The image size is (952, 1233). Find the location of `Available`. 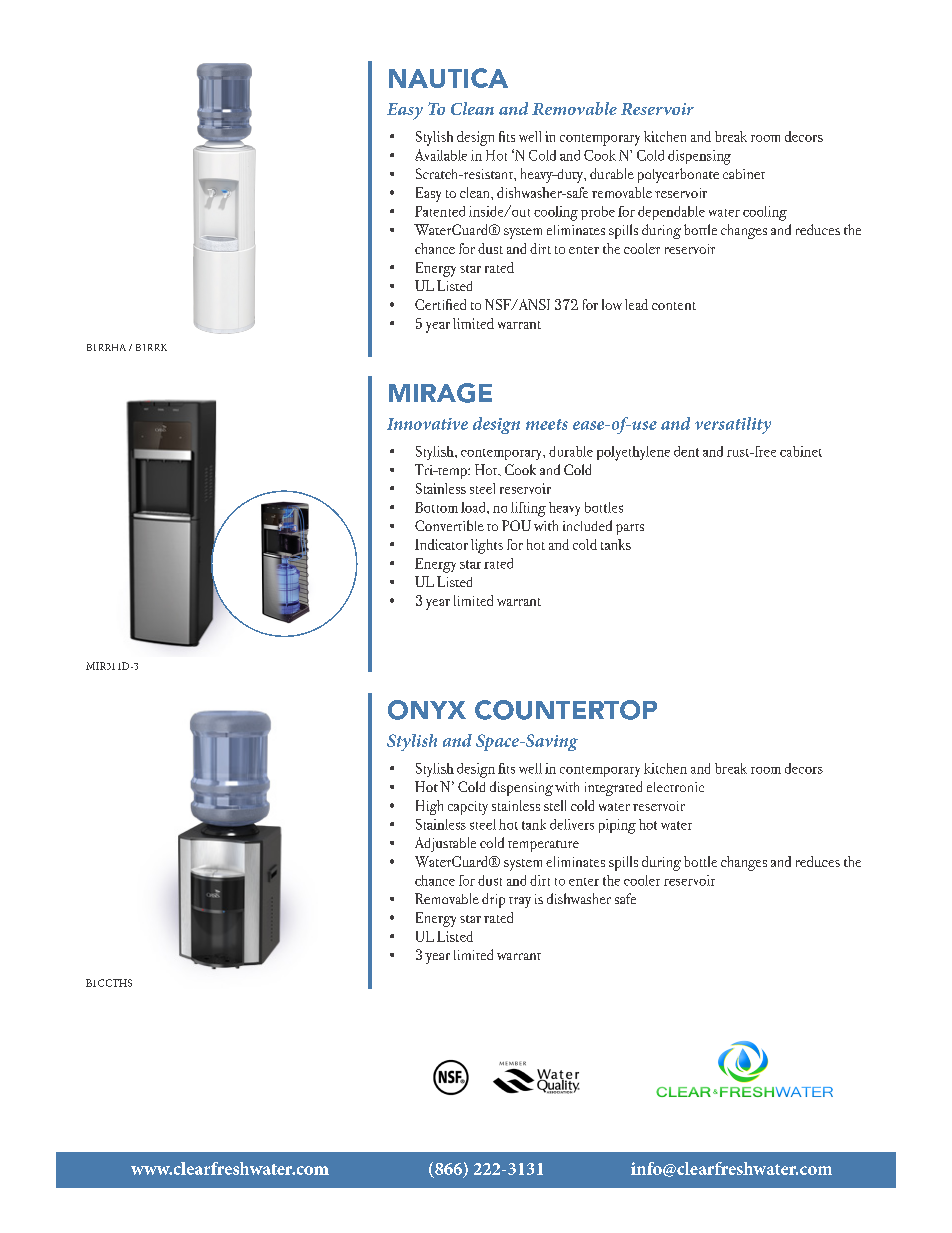

Available is located at coordinates (441, 155).
